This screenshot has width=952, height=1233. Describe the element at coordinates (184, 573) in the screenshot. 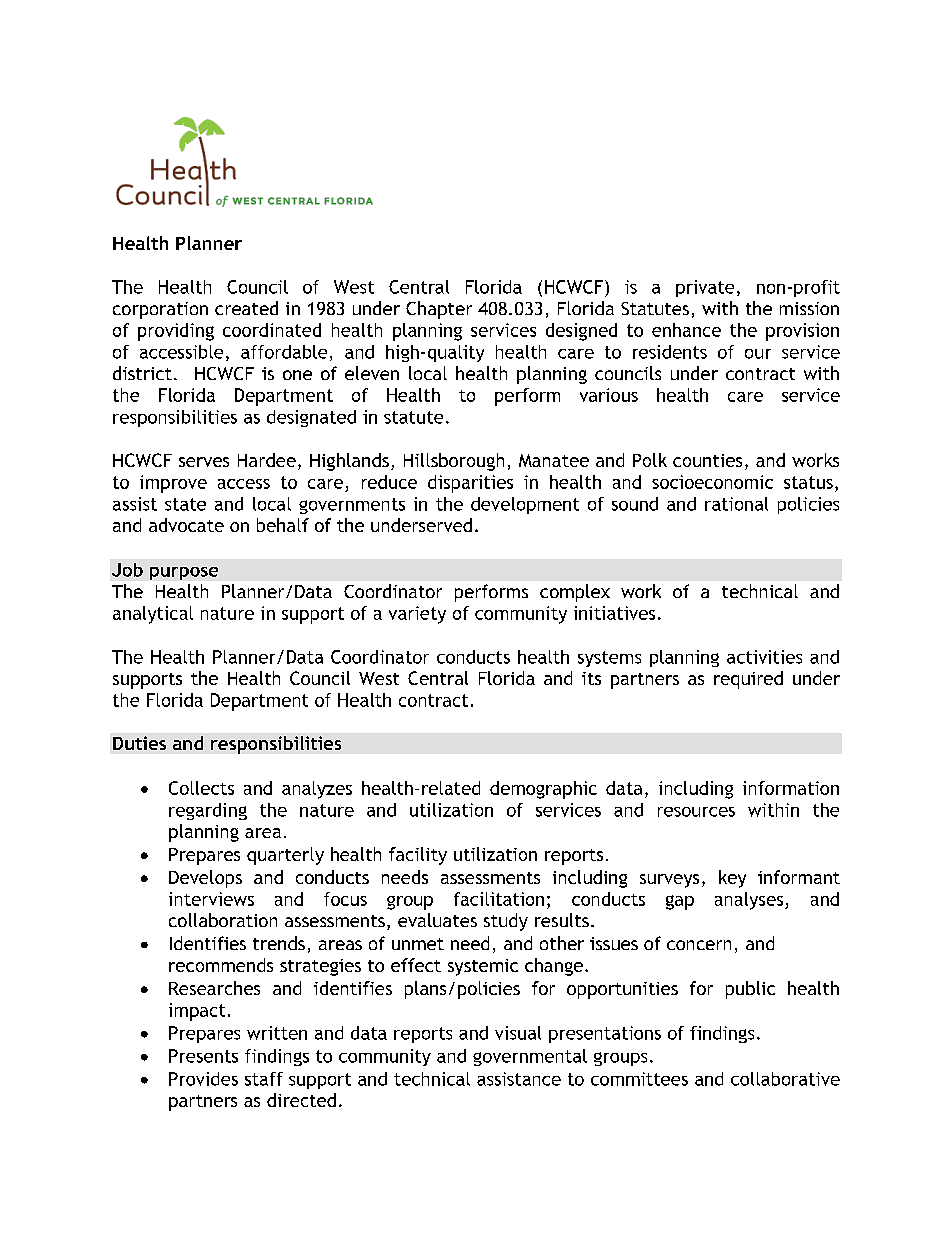

I see `purpose` at that location.
